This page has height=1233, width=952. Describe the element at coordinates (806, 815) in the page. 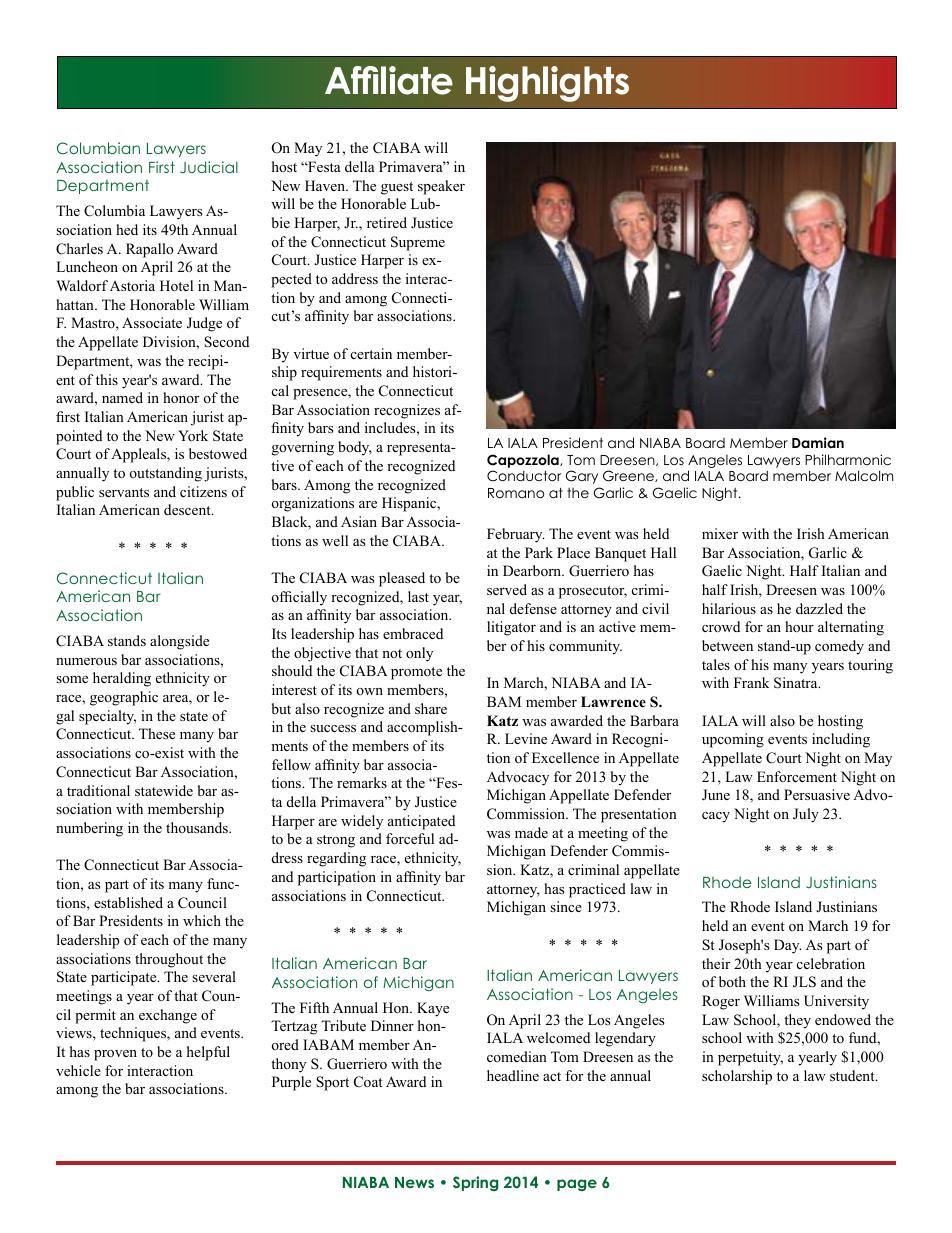

I see `July` at that location.
